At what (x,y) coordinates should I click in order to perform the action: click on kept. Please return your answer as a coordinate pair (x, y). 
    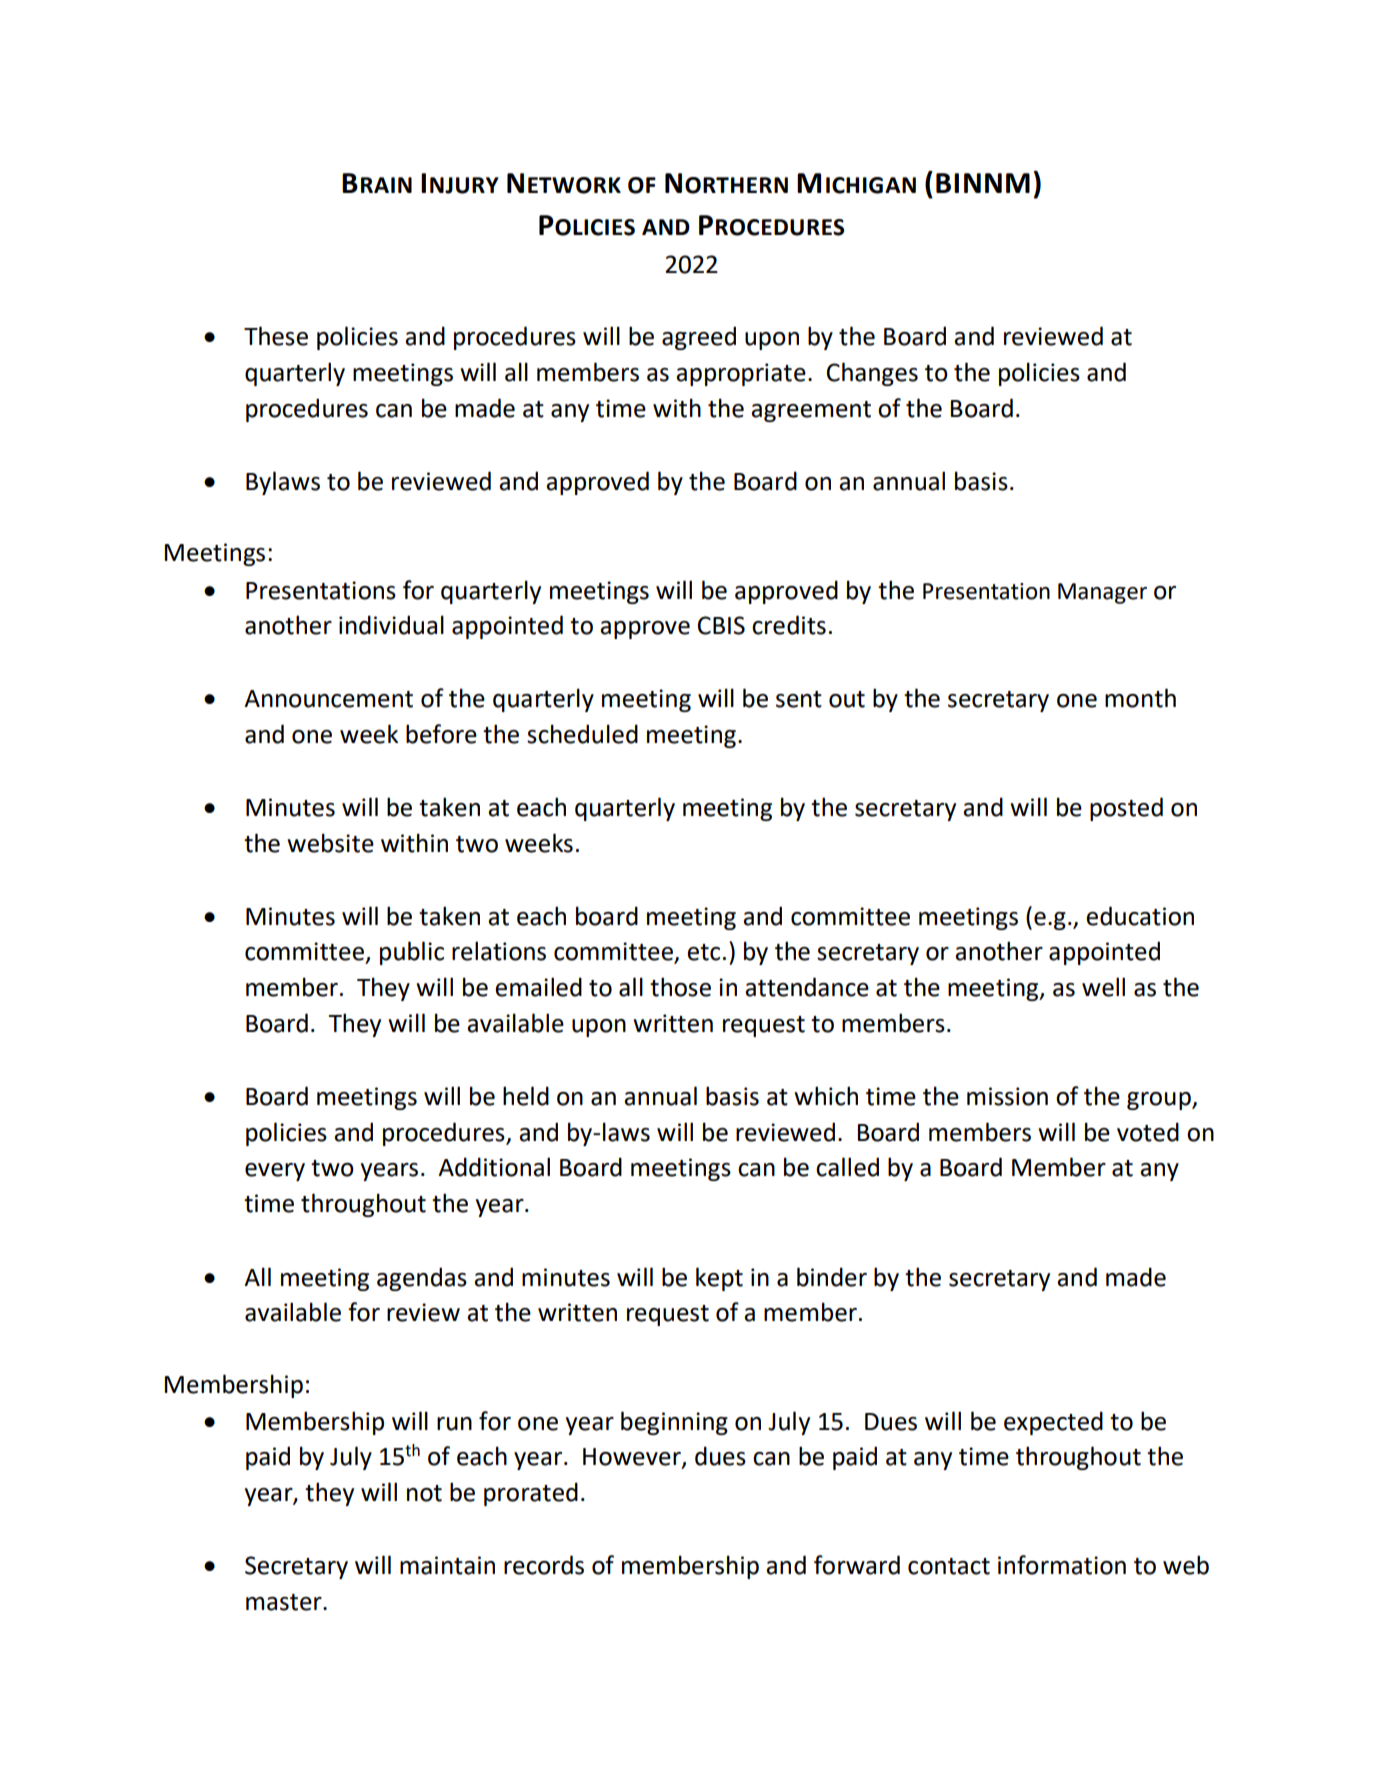
    Looking at the image, I should click on (719, 1279).
